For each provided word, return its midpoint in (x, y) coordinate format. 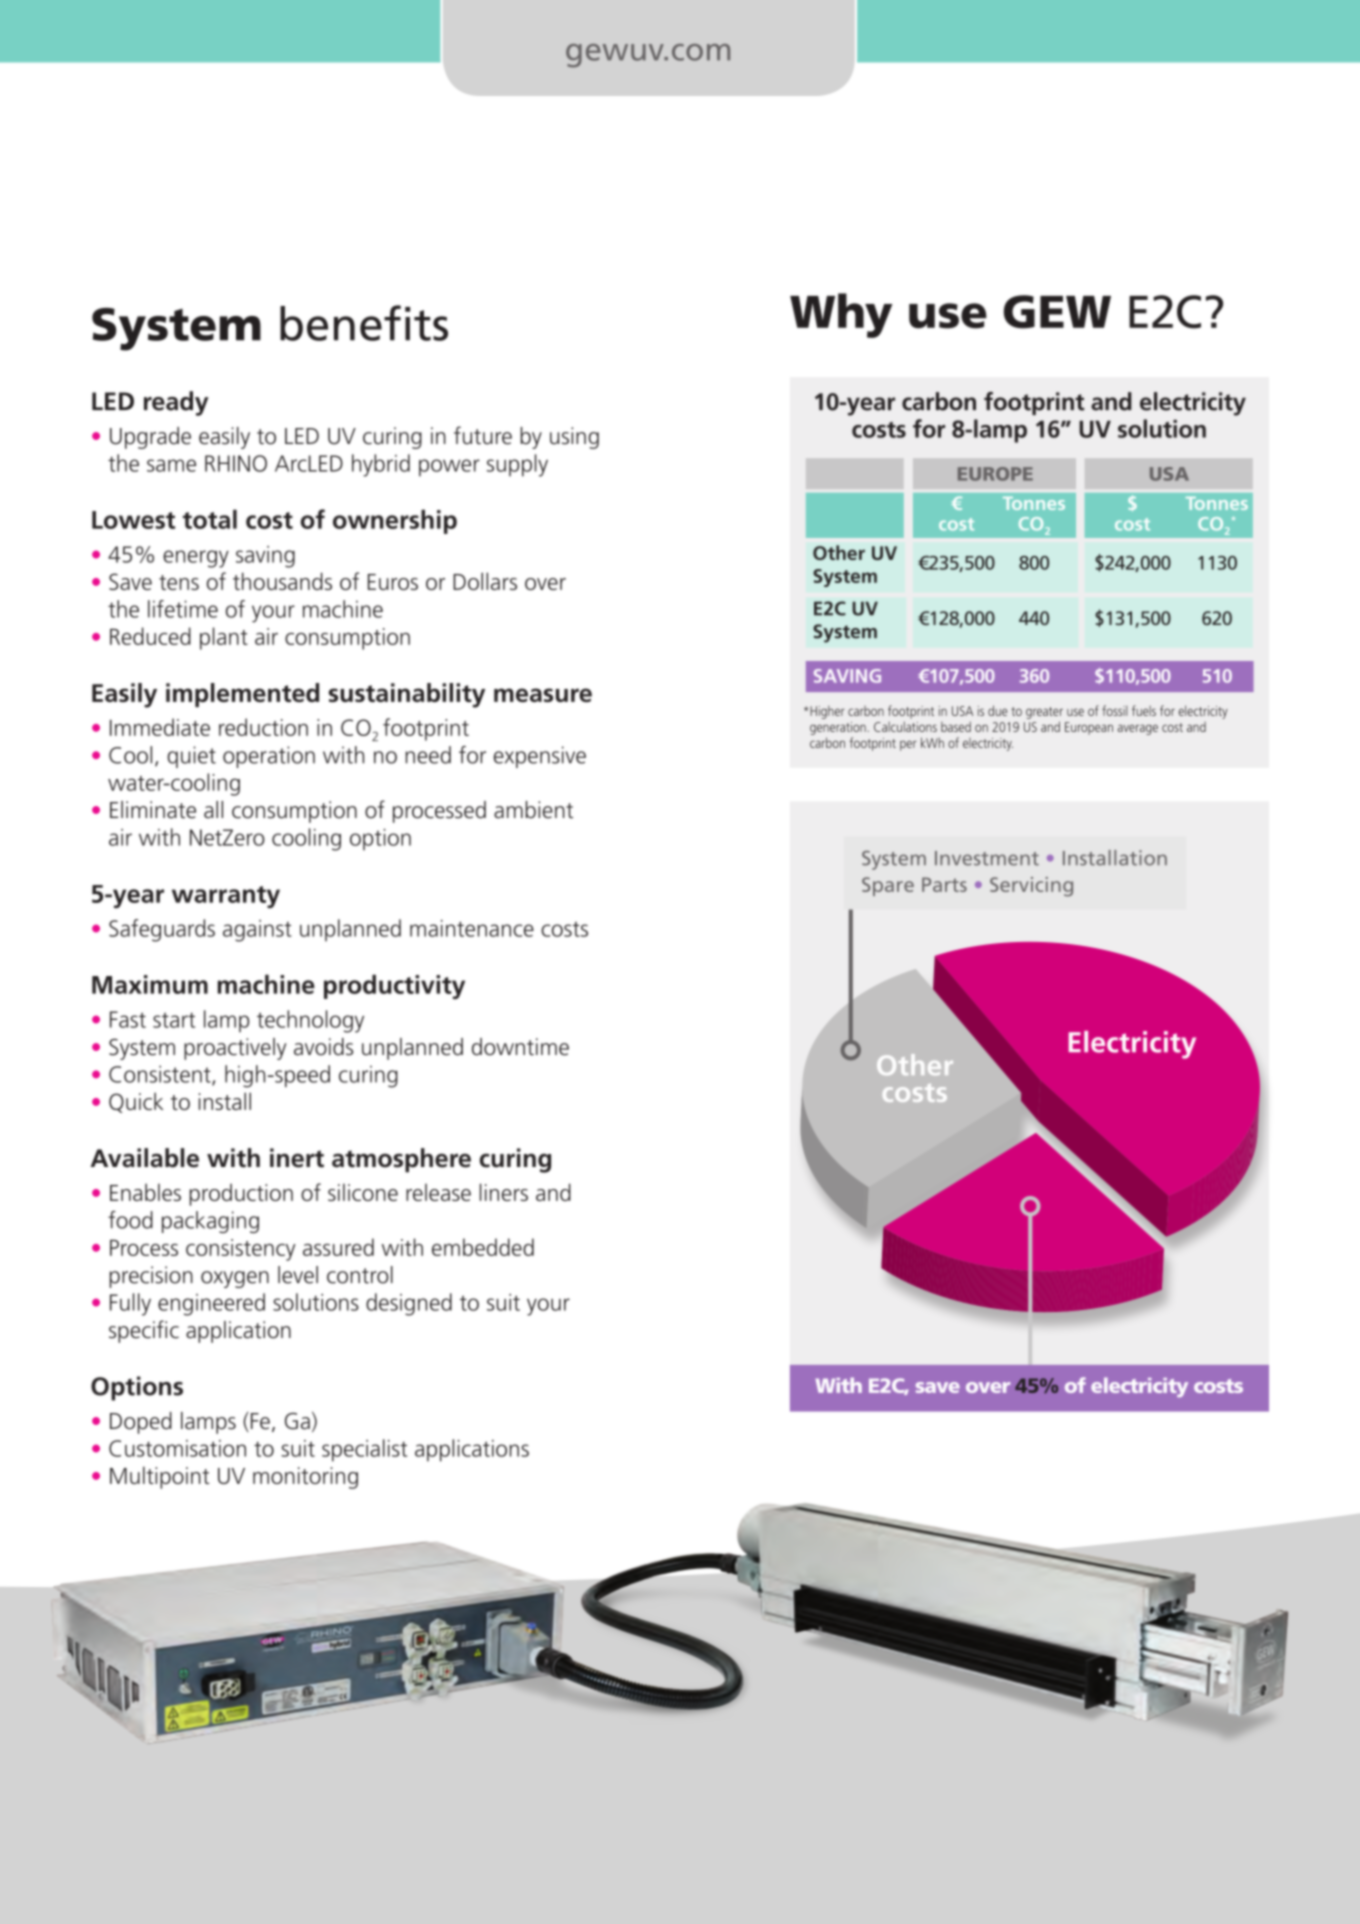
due (997, 710)
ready (176, 403)
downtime (520, 1047)
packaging (210, 1222)
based (956, 727)
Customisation (177, 1448)
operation (269, 757)
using (574, 438)
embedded (483, 1247)
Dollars (485, 581)
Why (841, 315)
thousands (282, 581)
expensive (540, 757)
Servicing (1031, 887)
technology (310, 1021)
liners (504, 1192)
